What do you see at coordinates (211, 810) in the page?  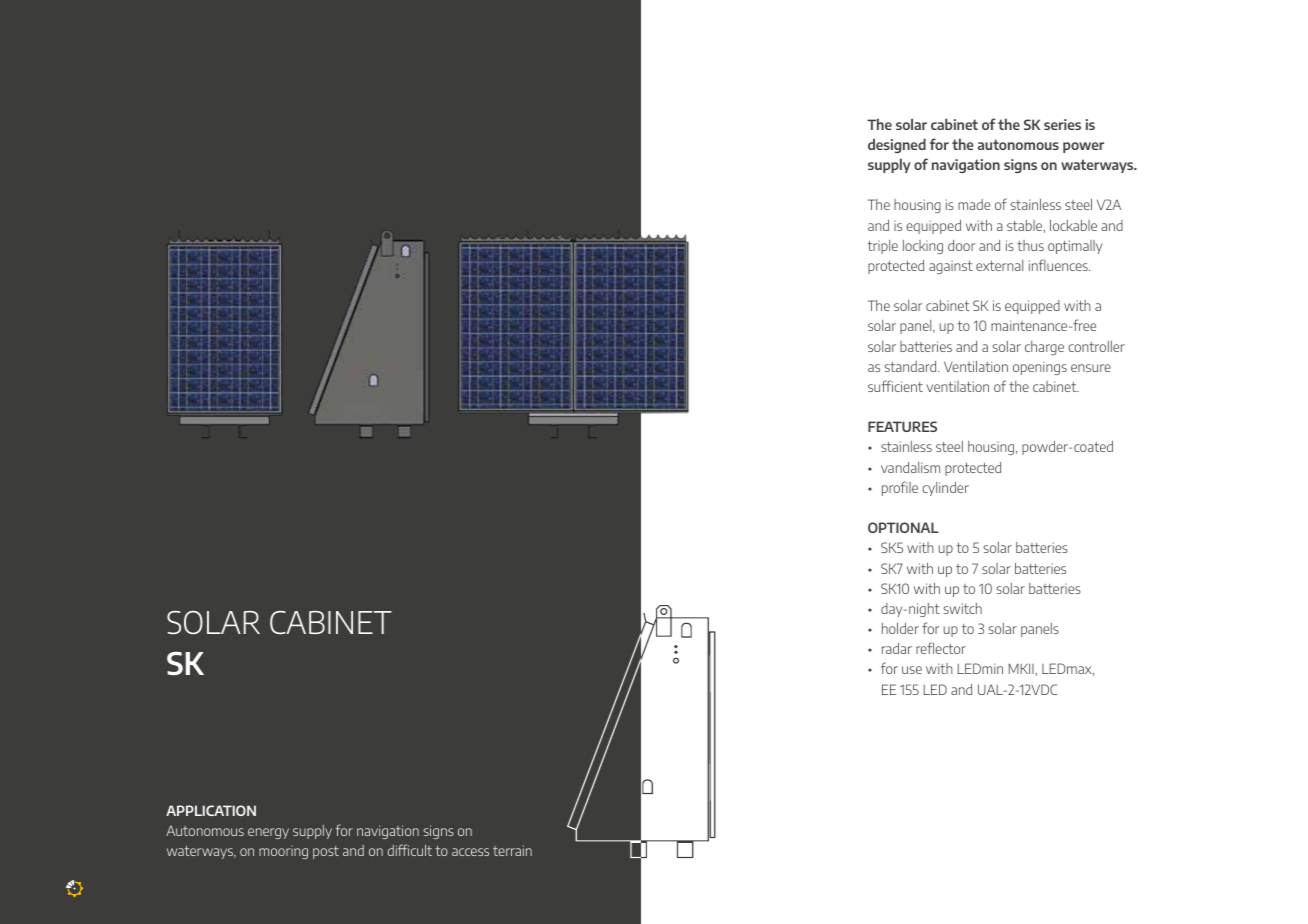 I see `APPLICATION` at bounding box center [211, 810].
